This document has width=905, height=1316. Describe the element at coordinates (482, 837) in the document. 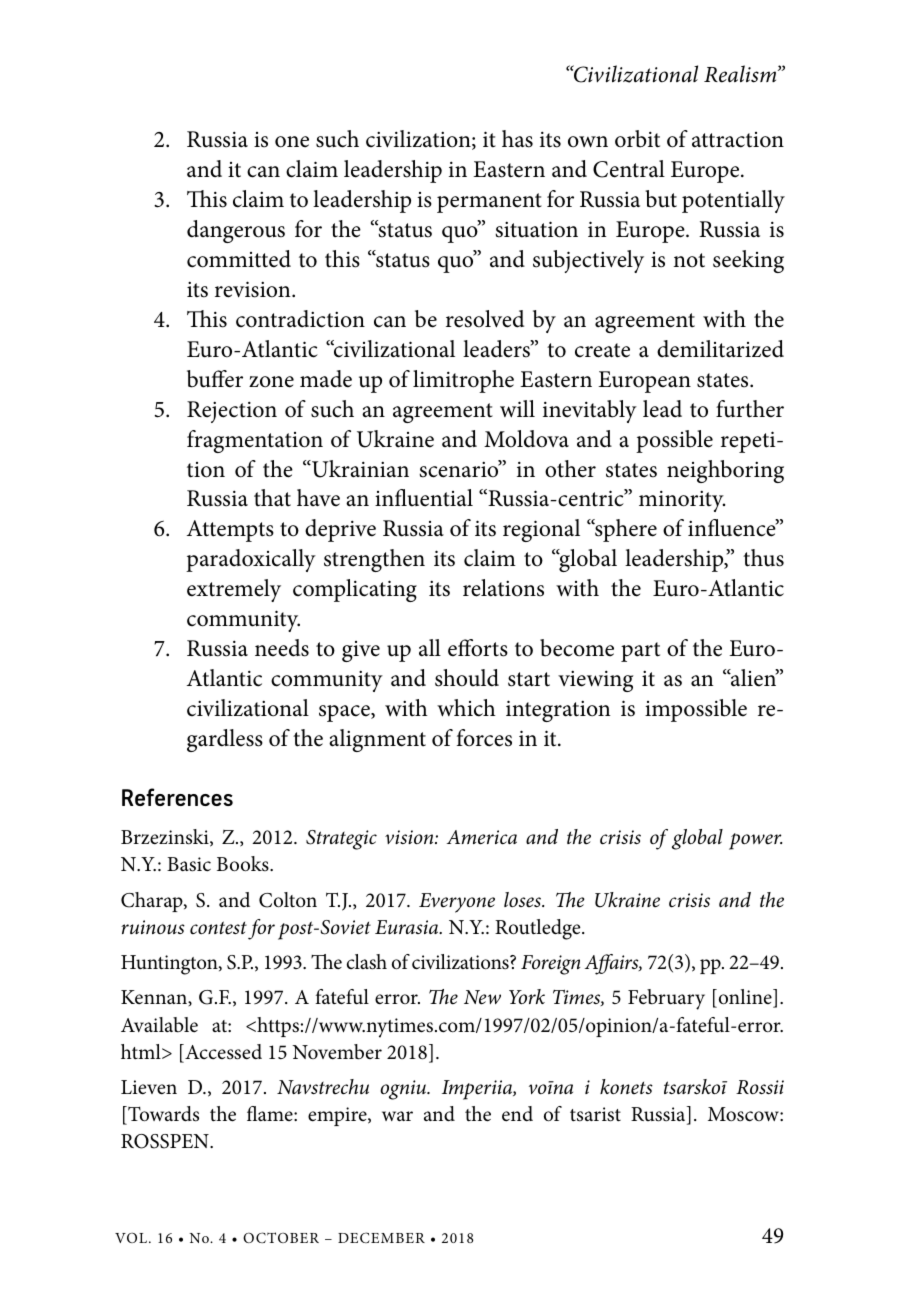

I see `America` at that location.
